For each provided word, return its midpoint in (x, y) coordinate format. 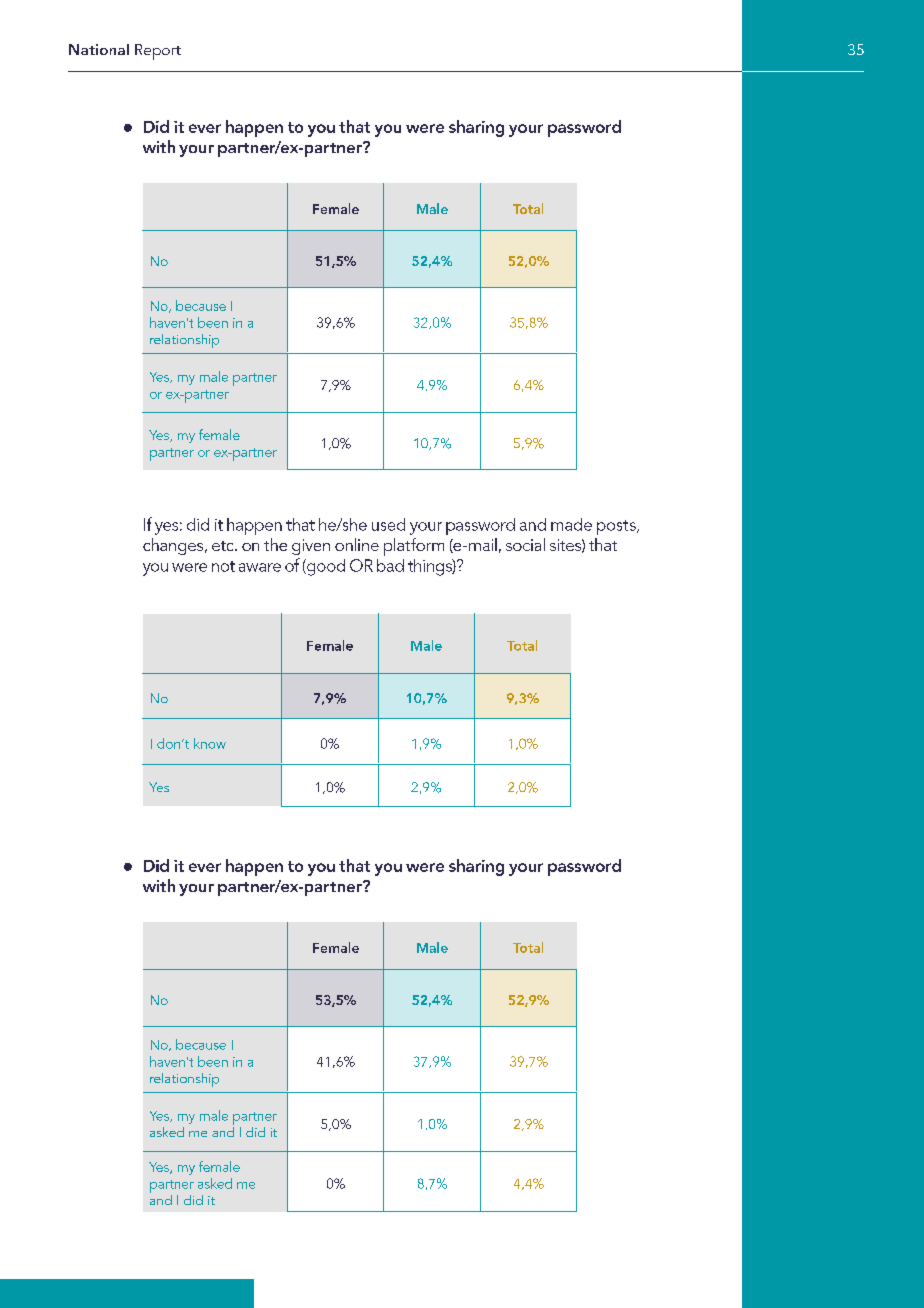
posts (617, 527)
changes (174, 546)
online (357, 544)
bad (390, 565)
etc (224, 546)
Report (158, 52)
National (99, 49)
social (525, 544)
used (388, 524)
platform (414, 547)
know (210, 743)
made (571, 524)
